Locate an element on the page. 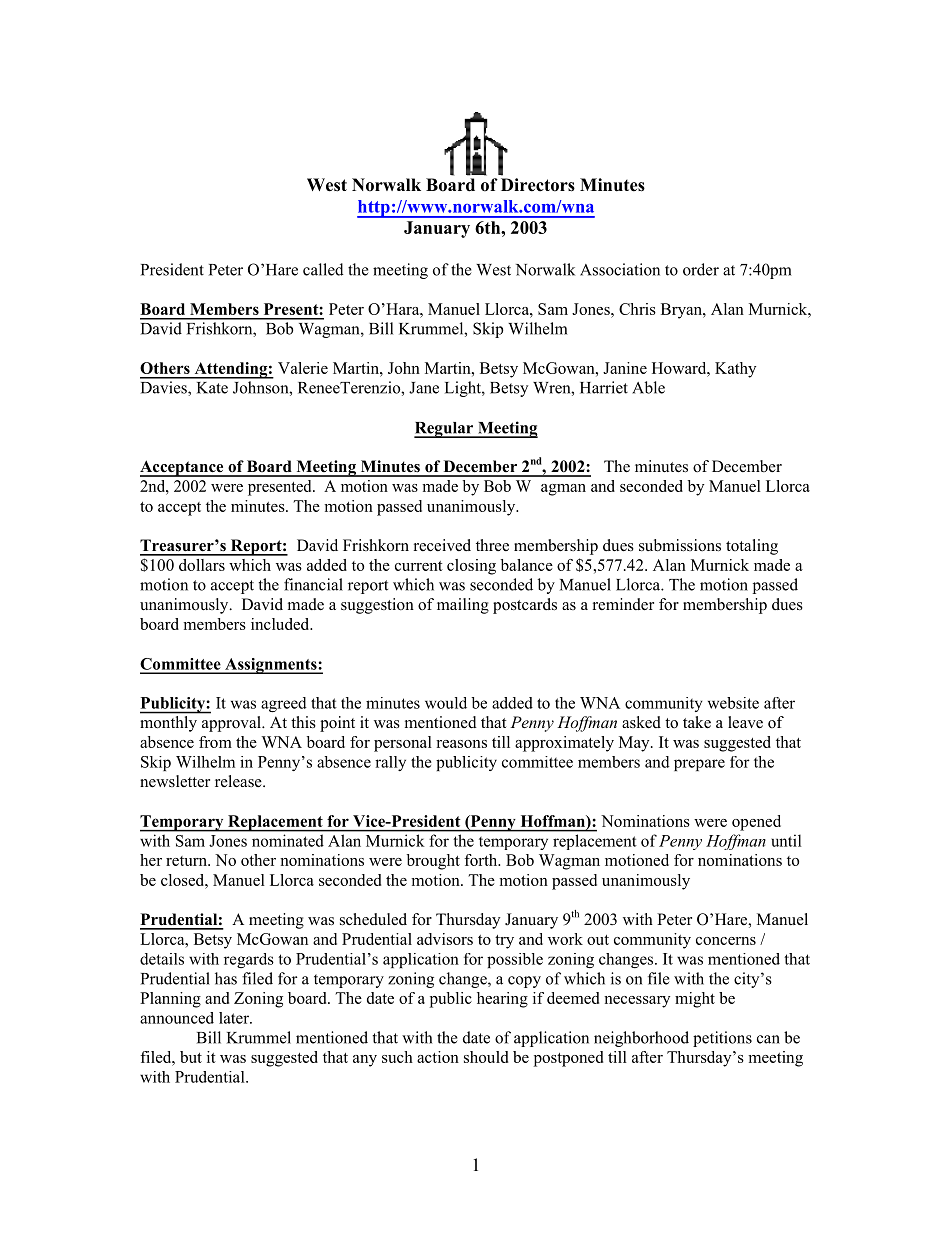 The width and height of the page is (952, 1233). mailing is located at coordinates (463, 606).
